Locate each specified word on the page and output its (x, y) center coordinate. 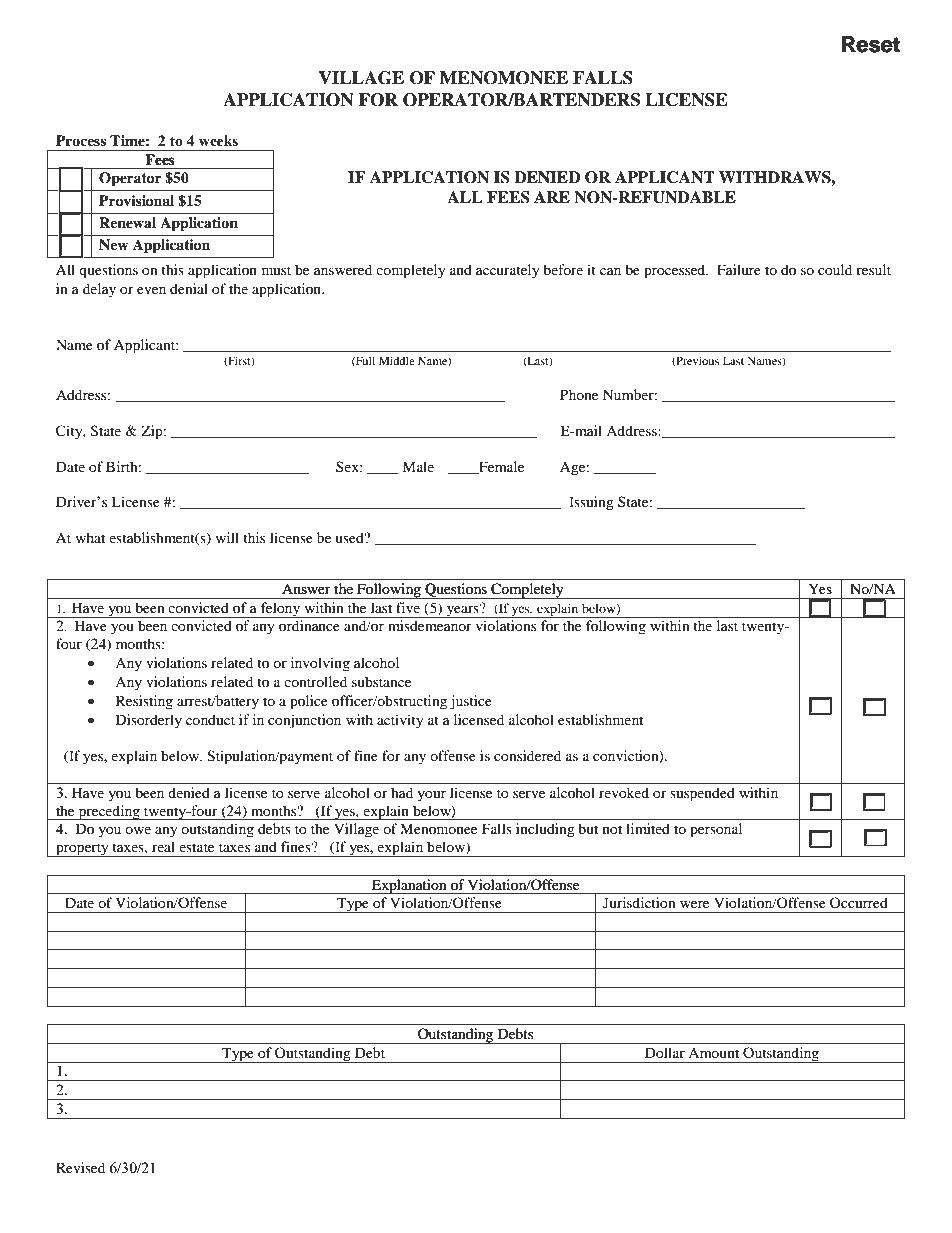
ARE (552, 197)
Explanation (409, 886)
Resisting (144, 702)
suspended (702, 794)
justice (471, 702)
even (151, 290)
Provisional (136, 201)
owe (138, 830)
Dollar (665, 1052)
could (835, 269)
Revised (80, 1167)
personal (716, 830)
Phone (579, 394)
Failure (739, 269)
